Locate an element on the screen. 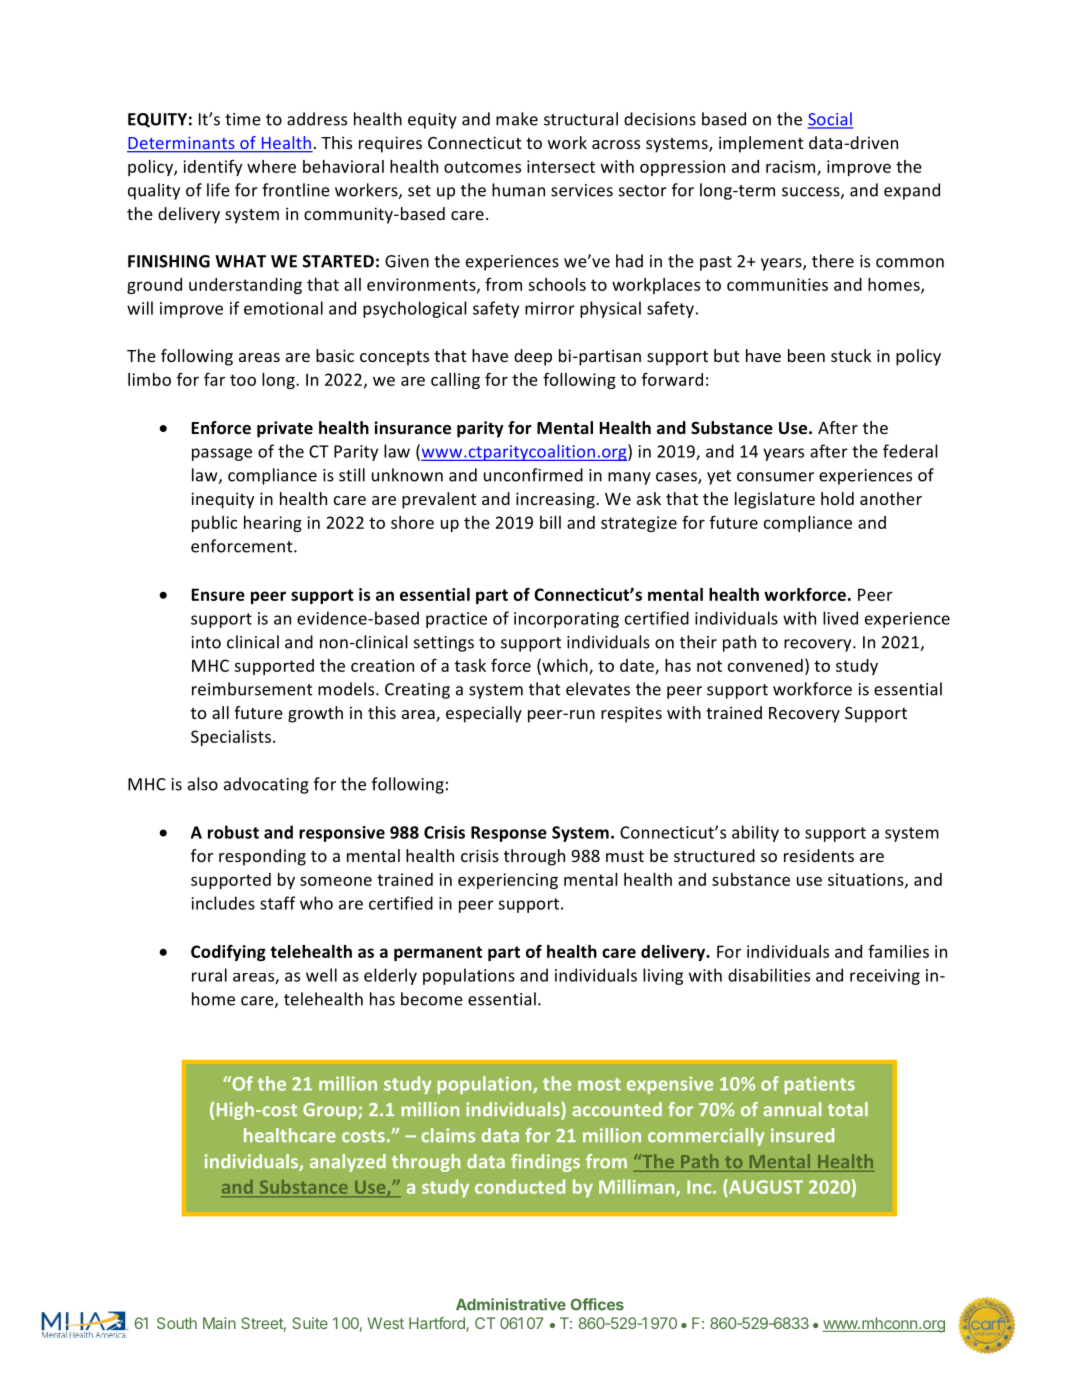 This screenshot has width=1079, height=1396. intersect is located at coordinates (561, 166).
